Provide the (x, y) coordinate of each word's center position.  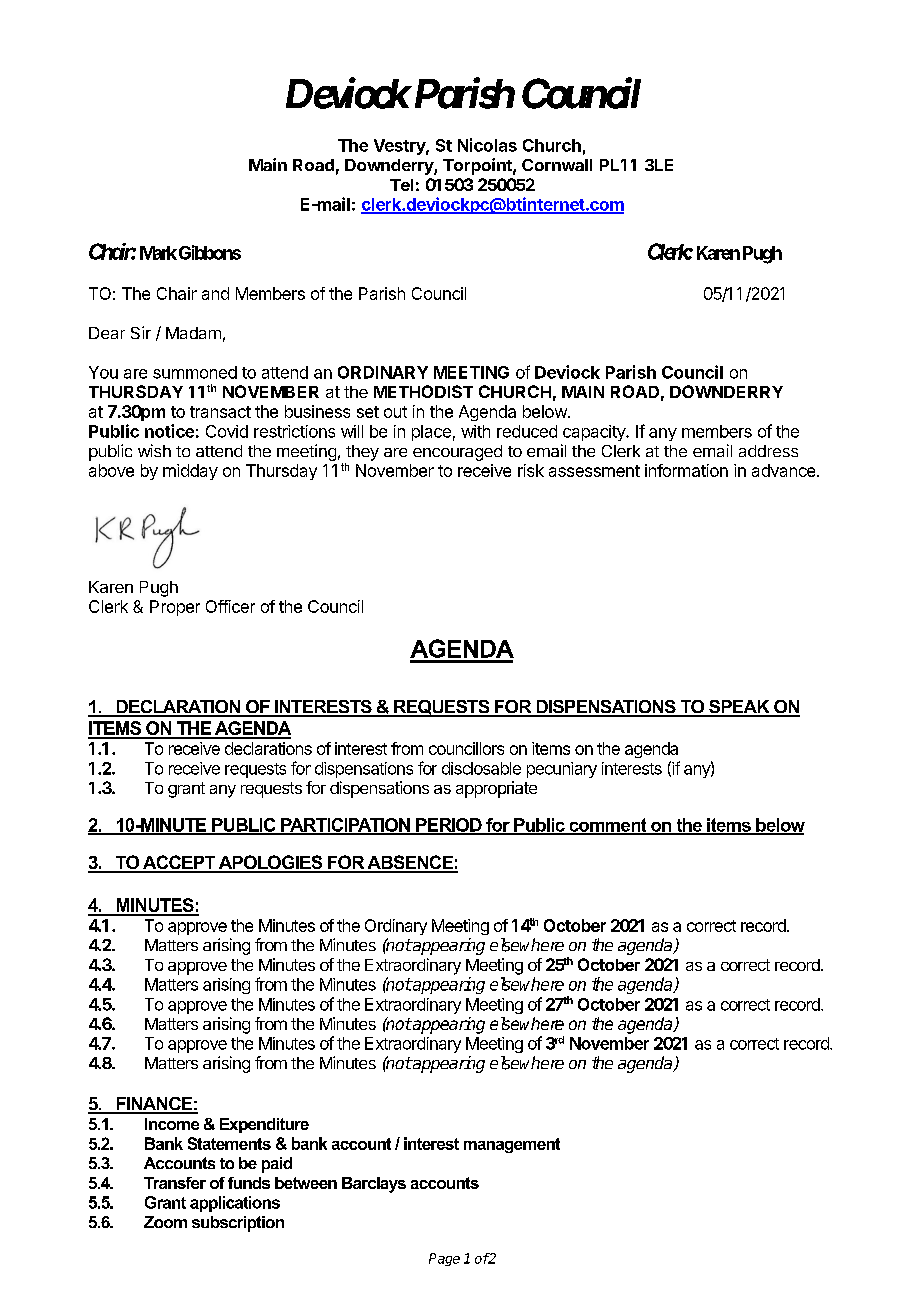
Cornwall (557, 165)
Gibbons (210, 252)
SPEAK (739, 708)
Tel (401, 185)
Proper (175, 608)
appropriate (496, 789)
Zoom (165, 1222)
